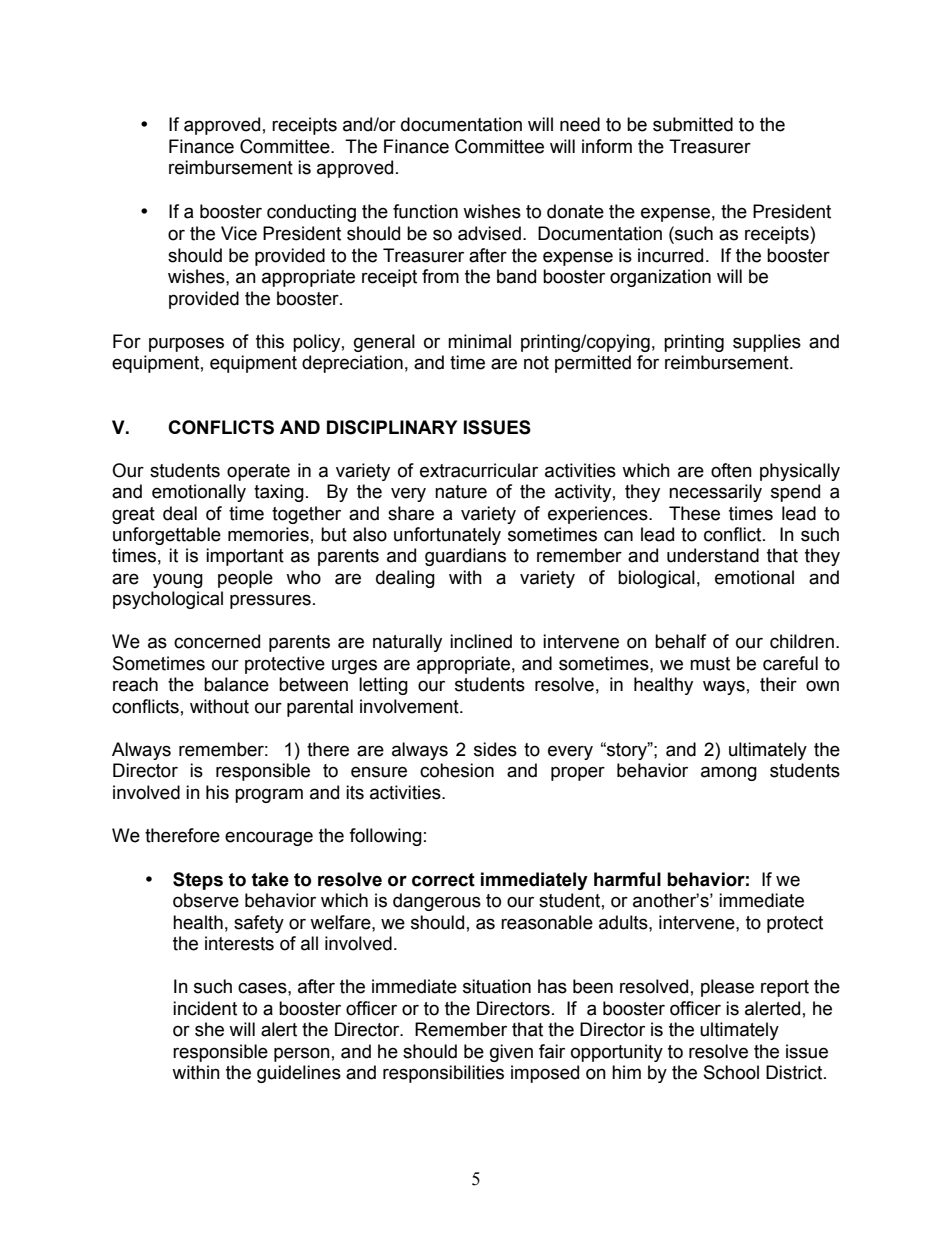 The height and width of the image is (1233, 952). Describe the element at coordinates (479, 470) in the image. I see `extracurricular` at that location.
